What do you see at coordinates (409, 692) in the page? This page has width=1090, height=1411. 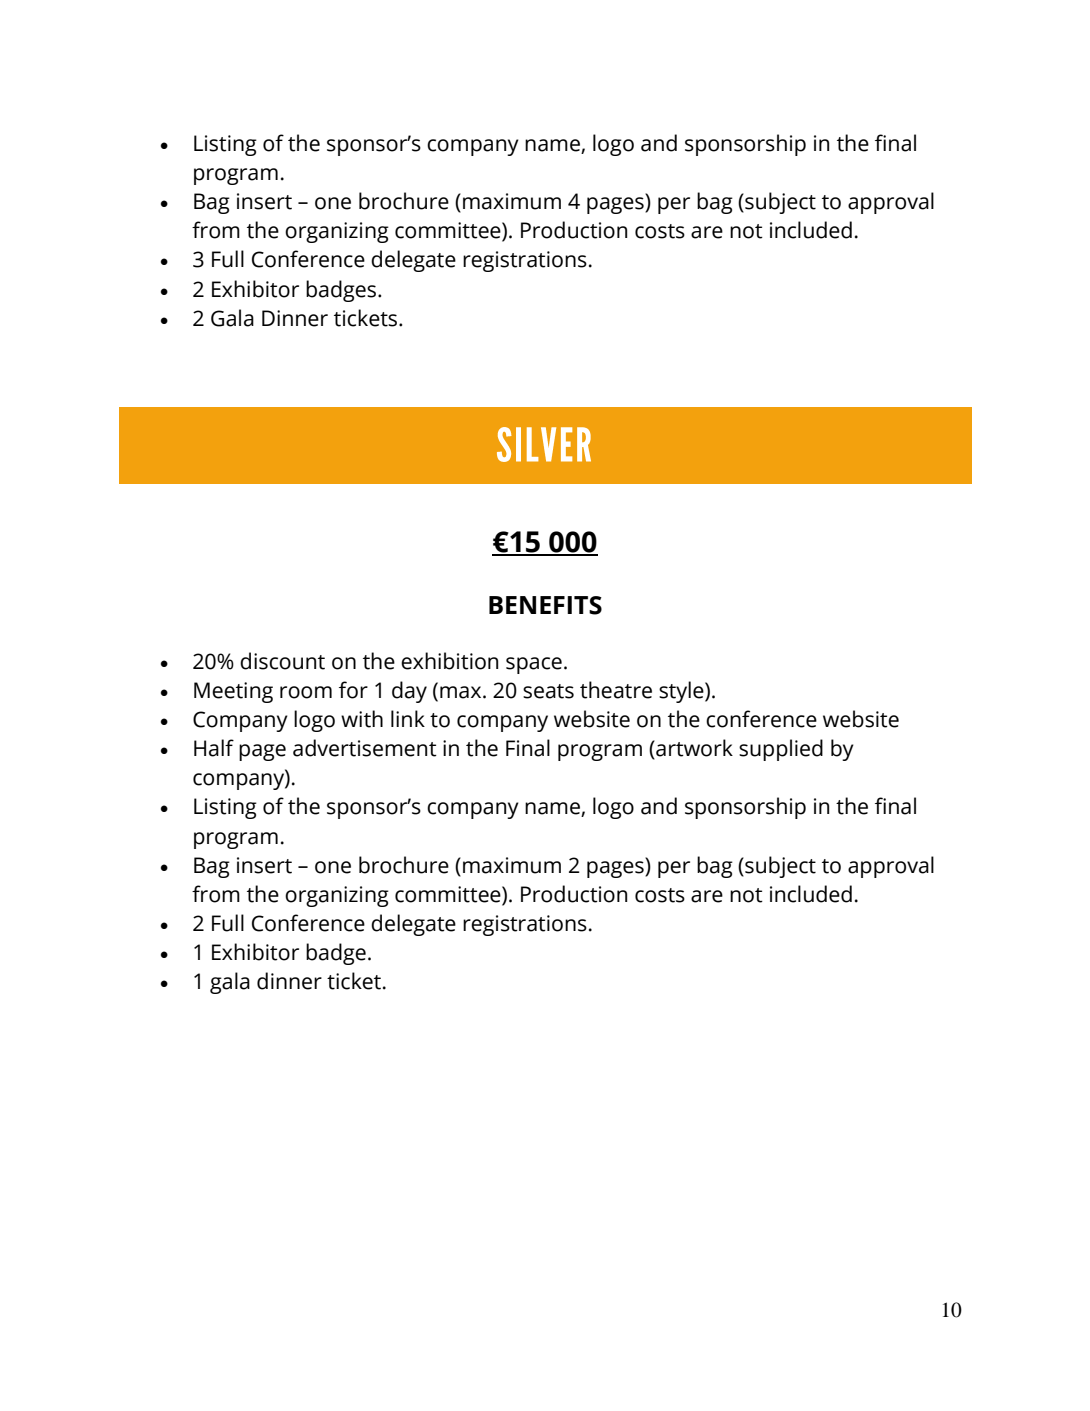 I see `day` at bounding box center [409, 692].
